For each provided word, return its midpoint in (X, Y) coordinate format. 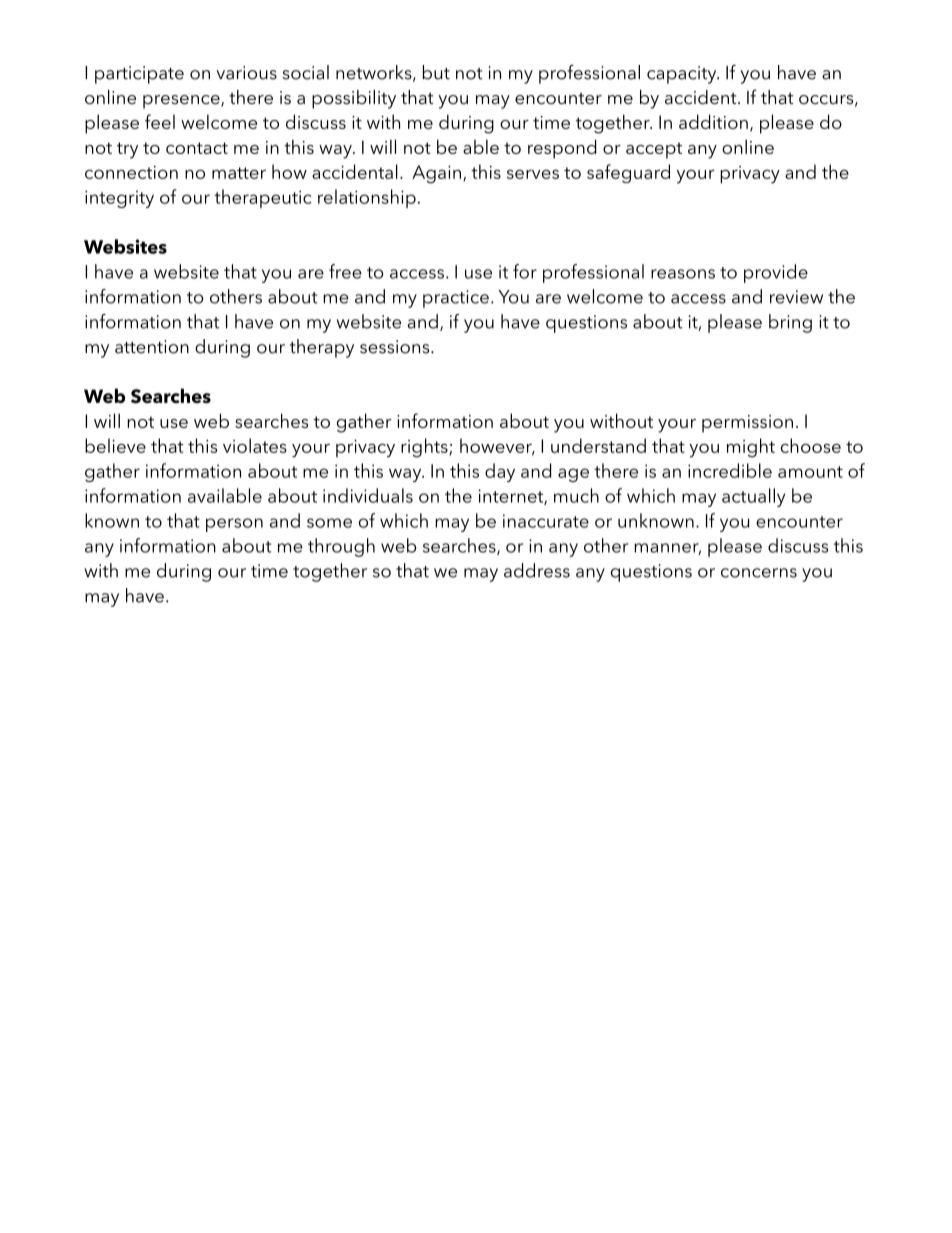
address (537, 570)
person (234, 525)
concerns (759, 573)
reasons (683, 274)
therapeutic (263, 198)
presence (182, 102)
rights (425, 448)
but (436, 72)
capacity (683, 75)
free (345, 271)
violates (255, 445)
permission (747, 424)
